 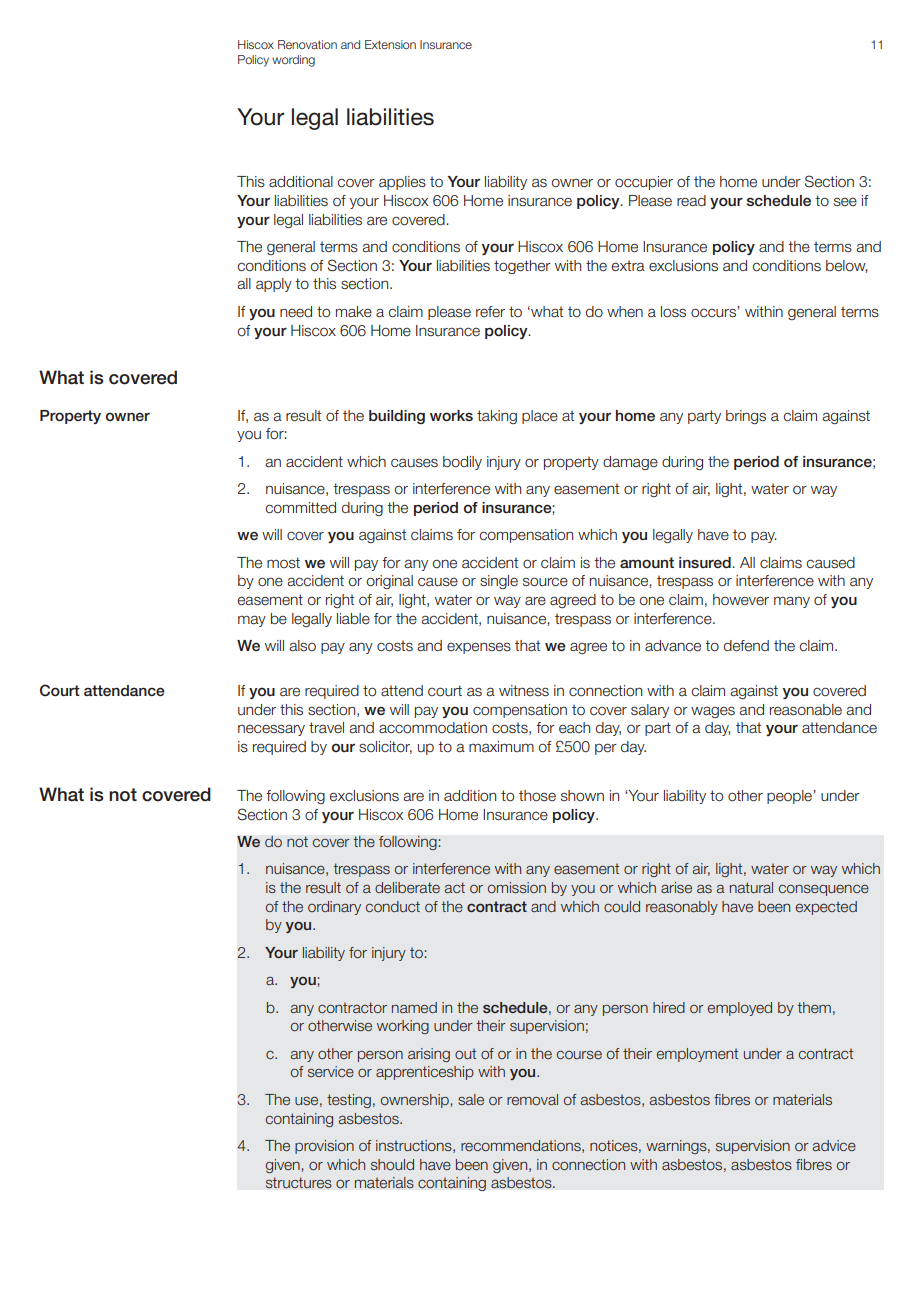 I want to click on provision, so click(x=324, y=1147).
